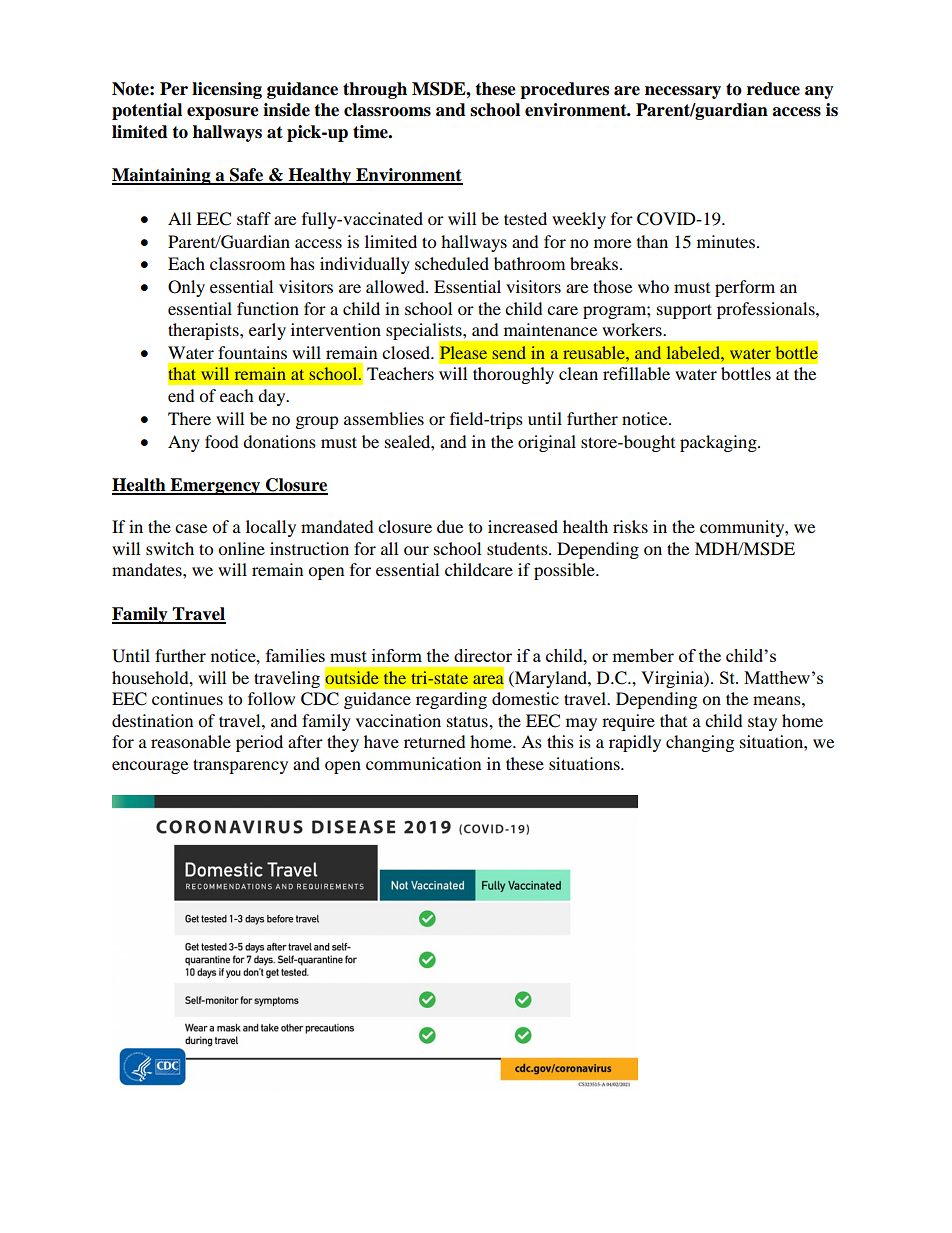 This screenshot has height=1233, width=952. What do you see at coordinates (435, 741) in the screenshot?
I see `returned` at bounding box center [435, 741].
